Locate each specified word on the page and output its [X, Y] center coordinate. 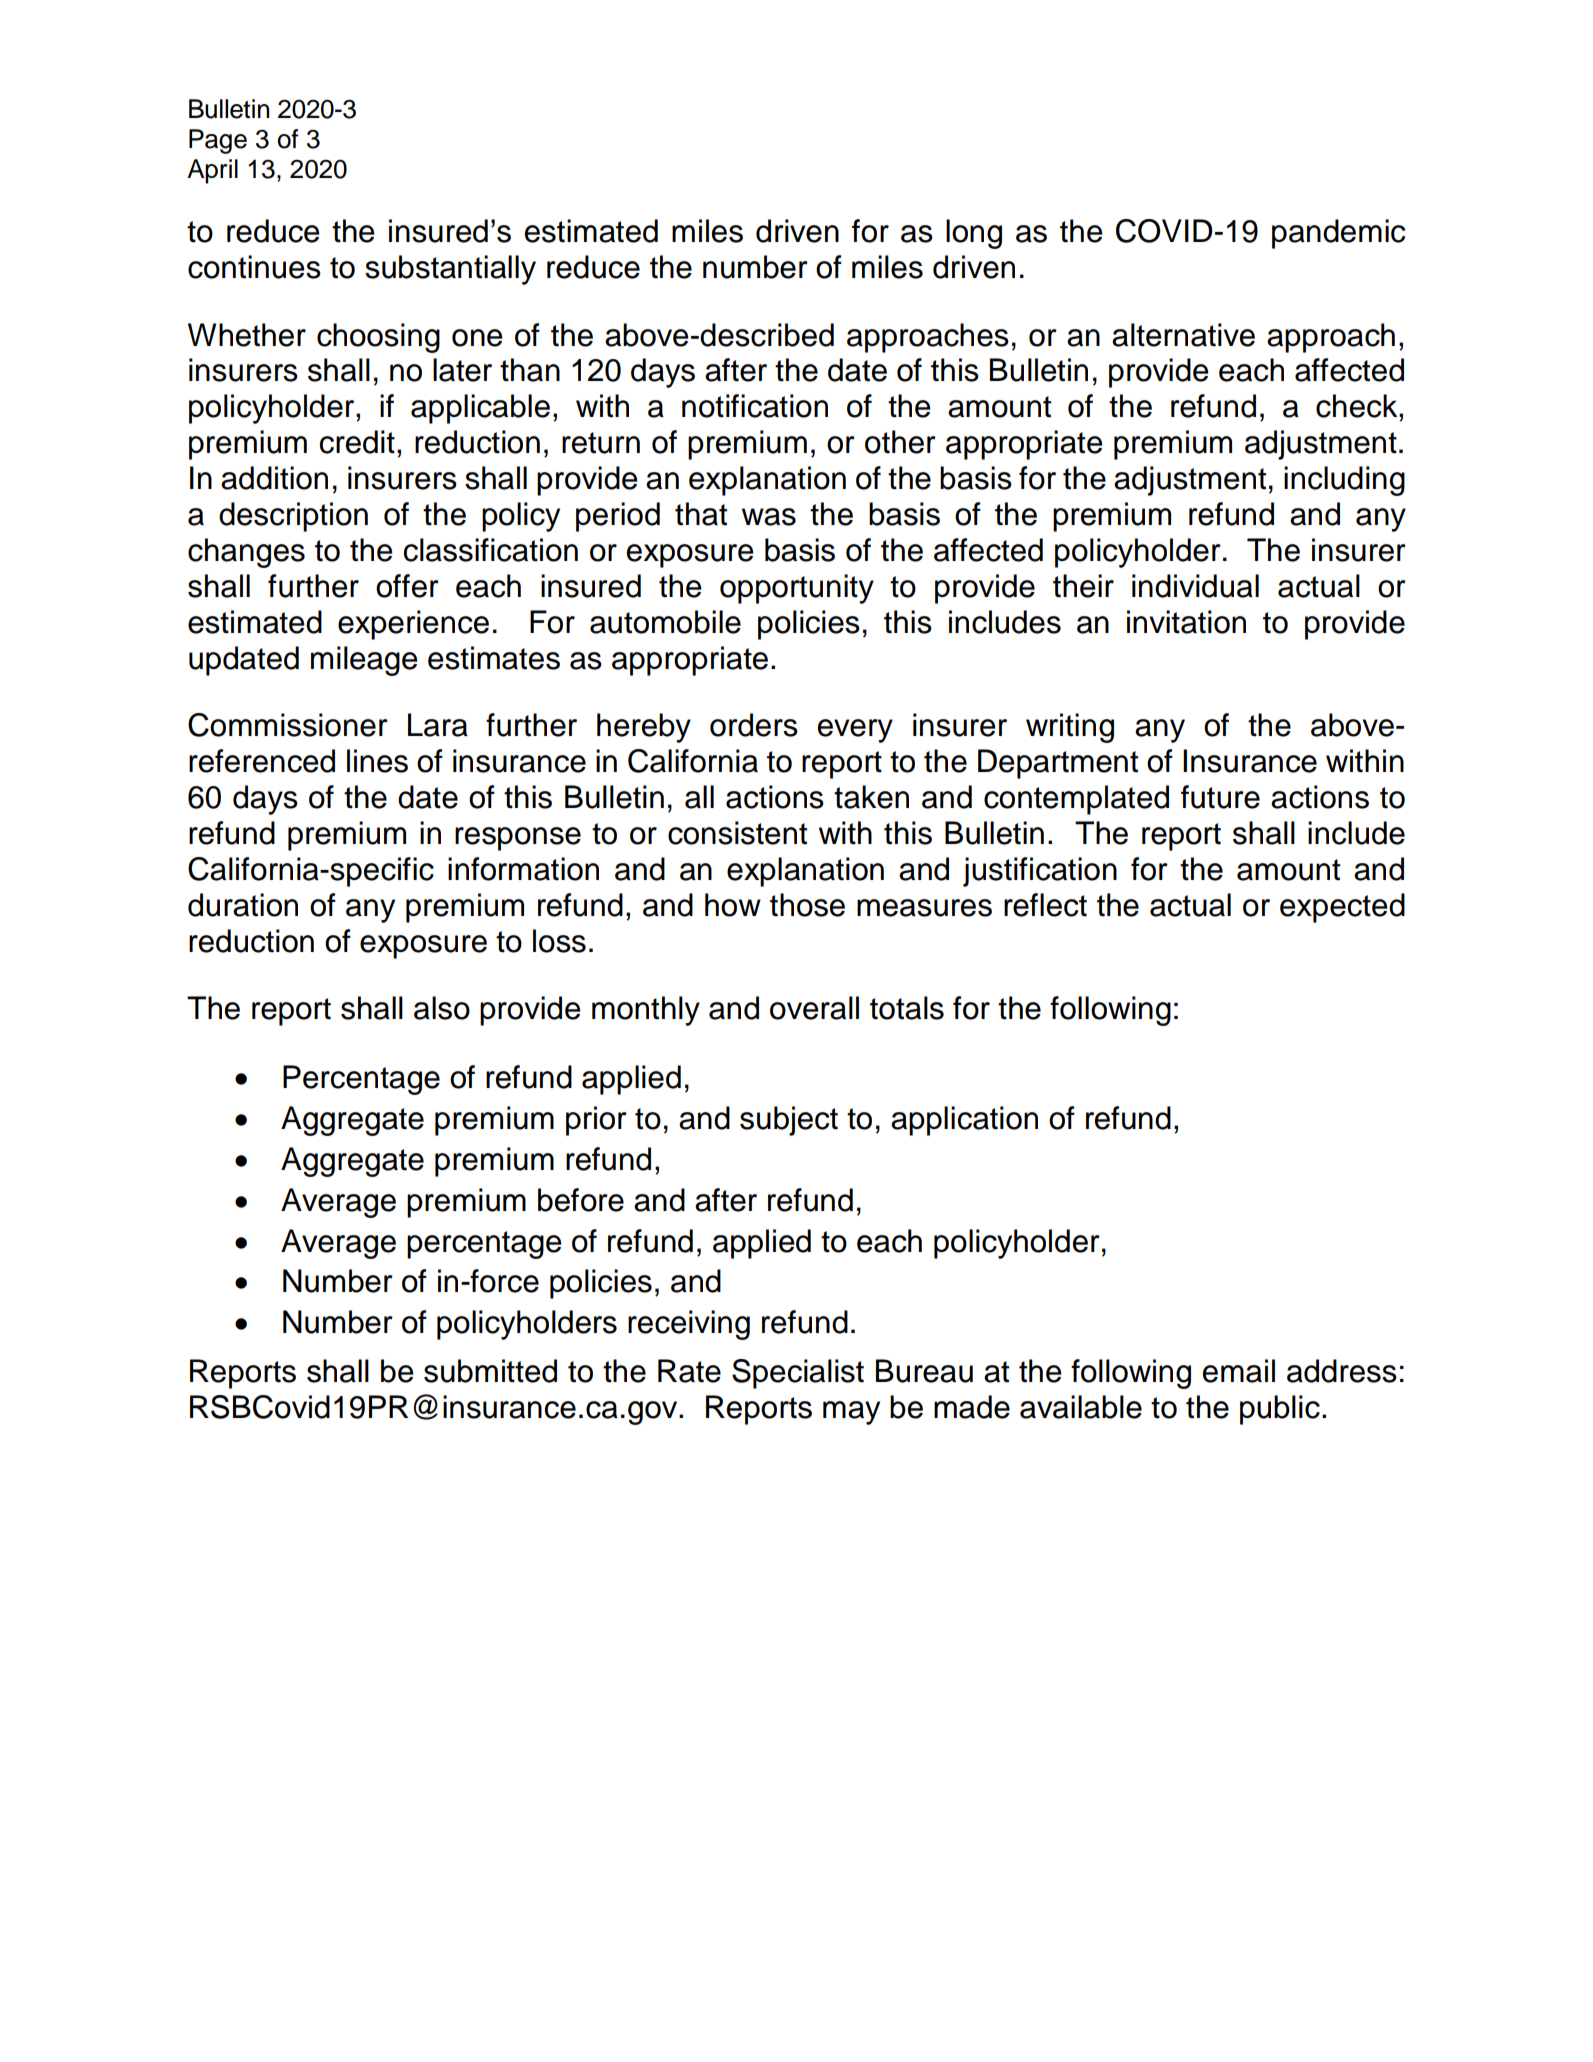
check [1358, 406]
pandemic [1338, 234]
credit [357, 442]
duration [243, 905]
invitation [1186, 622]
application [964, 1121]
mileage [364, 661]
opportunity [797, 589]
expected [1342, 908]
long [974, 234]
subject [789, 1121]
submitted [490, 1371]
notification [755, 406]
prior [596, 1121]
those [807, 905]
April [212, 171]
